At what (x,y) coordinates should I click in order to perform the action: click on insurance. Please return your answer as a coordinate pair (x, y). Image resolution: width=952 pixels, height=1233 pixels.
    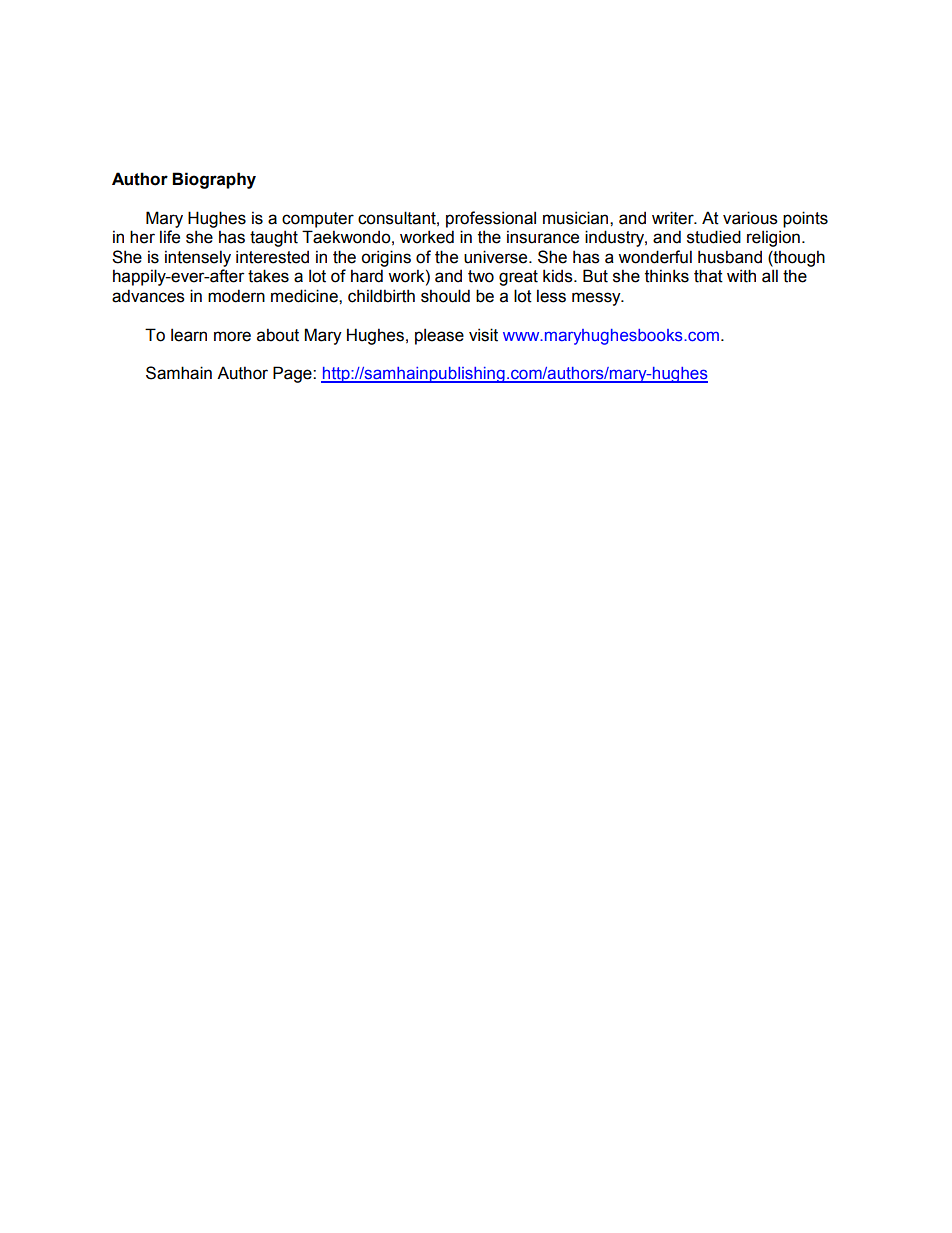
    Looking at the image, I should click on (543, 237).
